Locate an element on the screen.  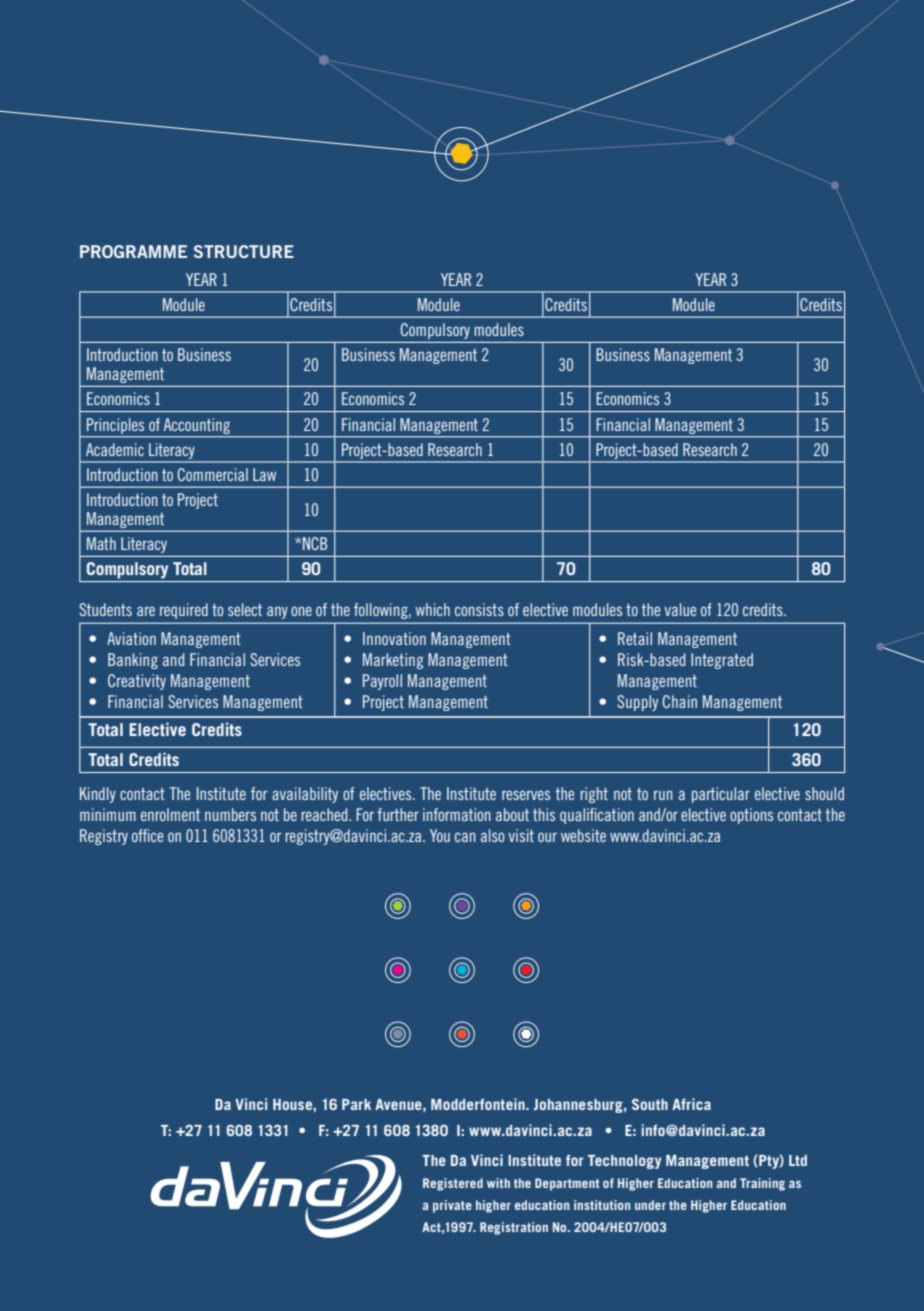
private is located at coordinates (452, 1206).
